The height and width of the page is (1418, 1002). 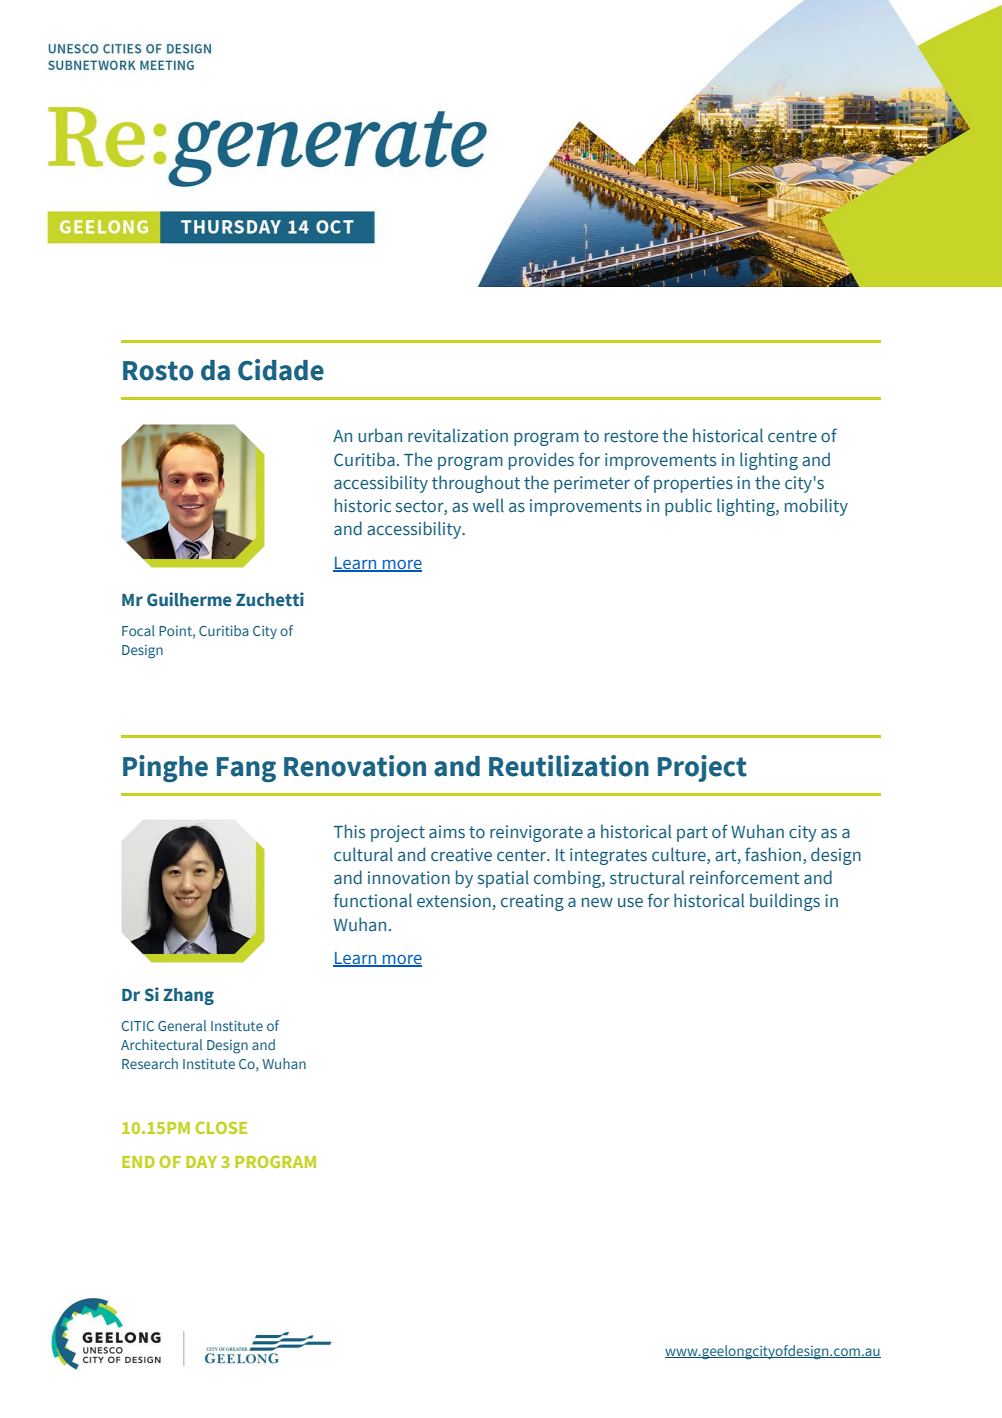 What do you see at coordinates (221, 1127) in the page?
I see `CLOSE` at bounding box center [221, 1127].
